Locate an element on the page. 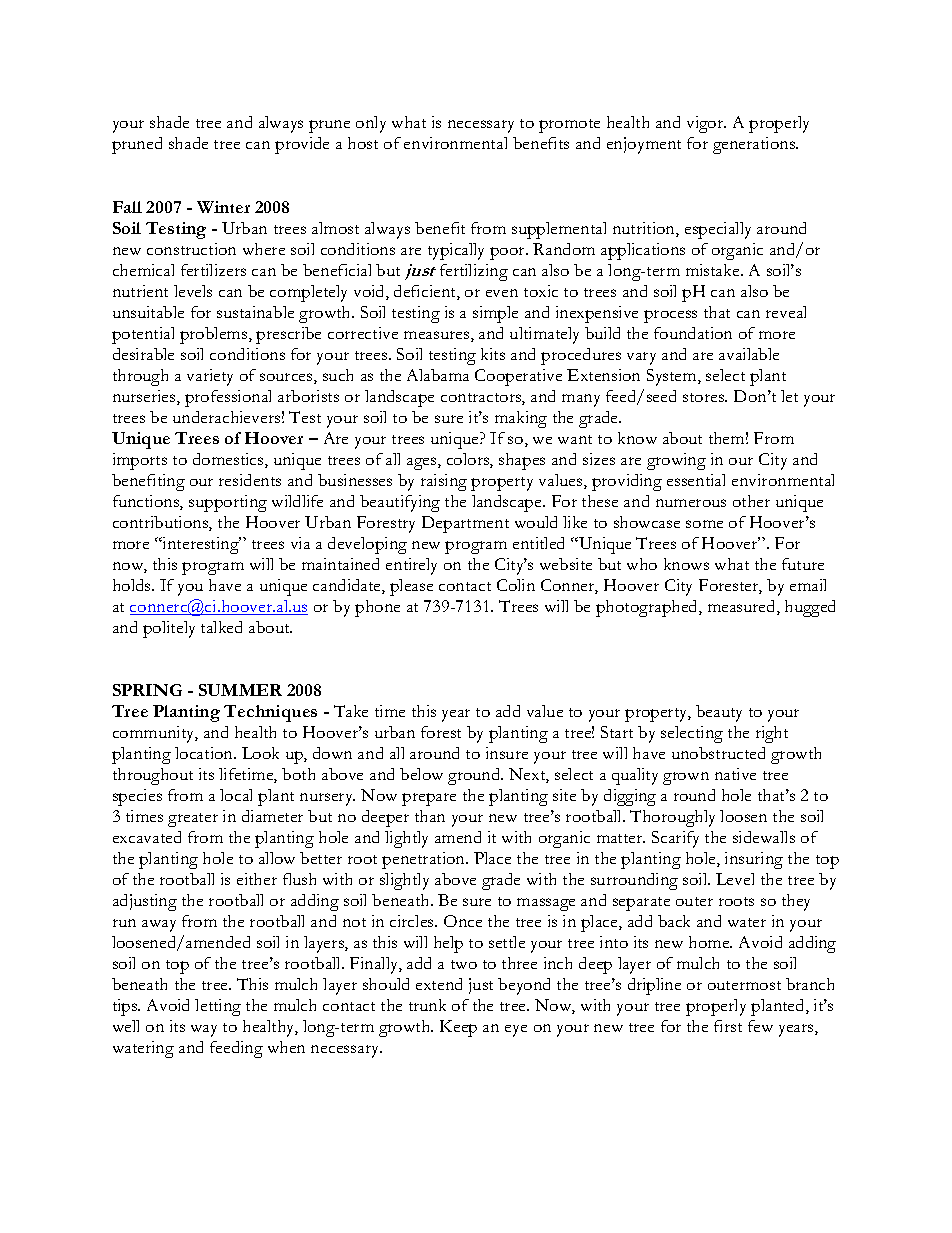  first is located at coordinates (728, 1026).
